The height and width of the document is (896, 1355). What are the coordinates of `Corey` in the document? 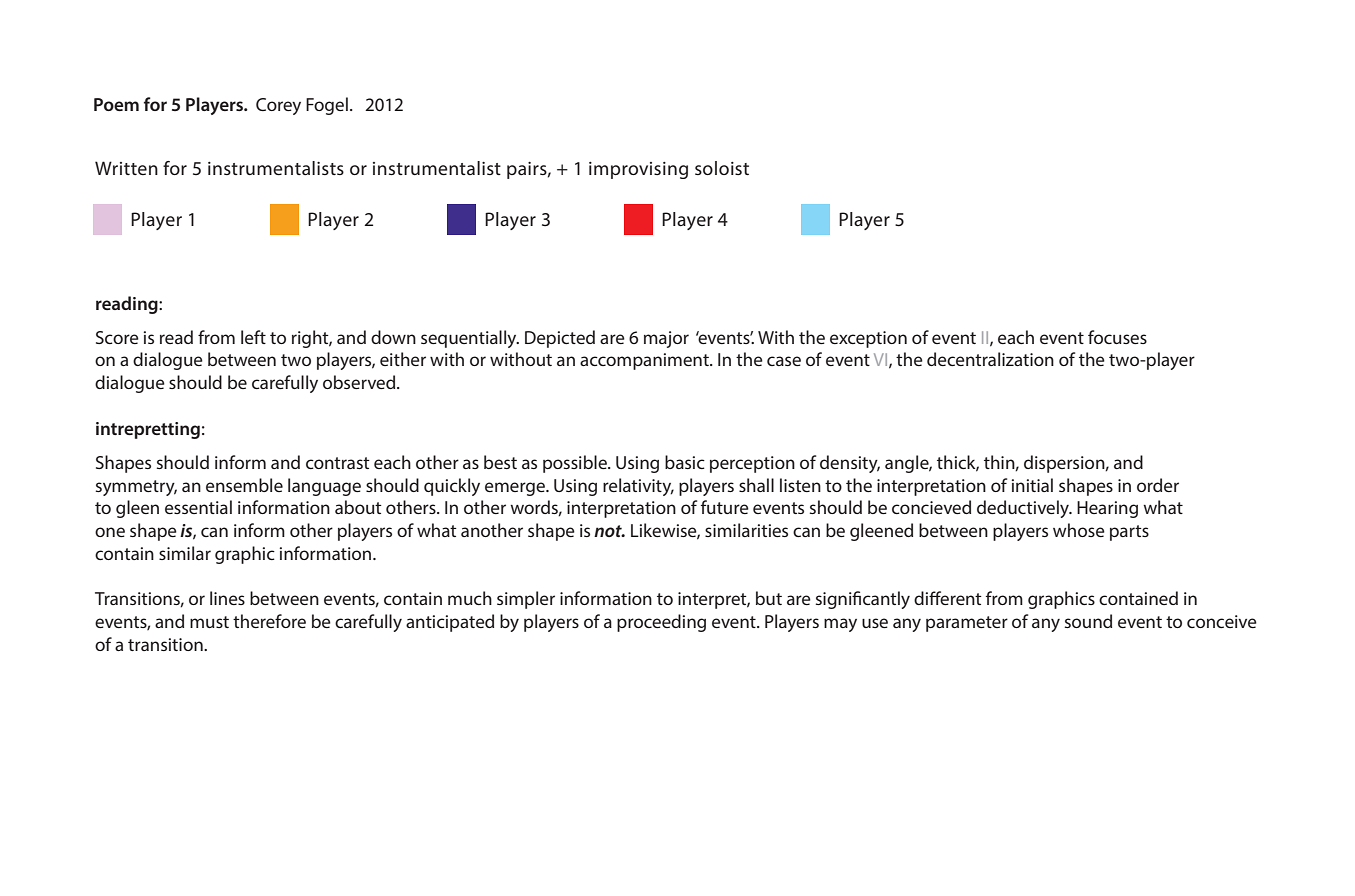 It's located at (278, 106).
